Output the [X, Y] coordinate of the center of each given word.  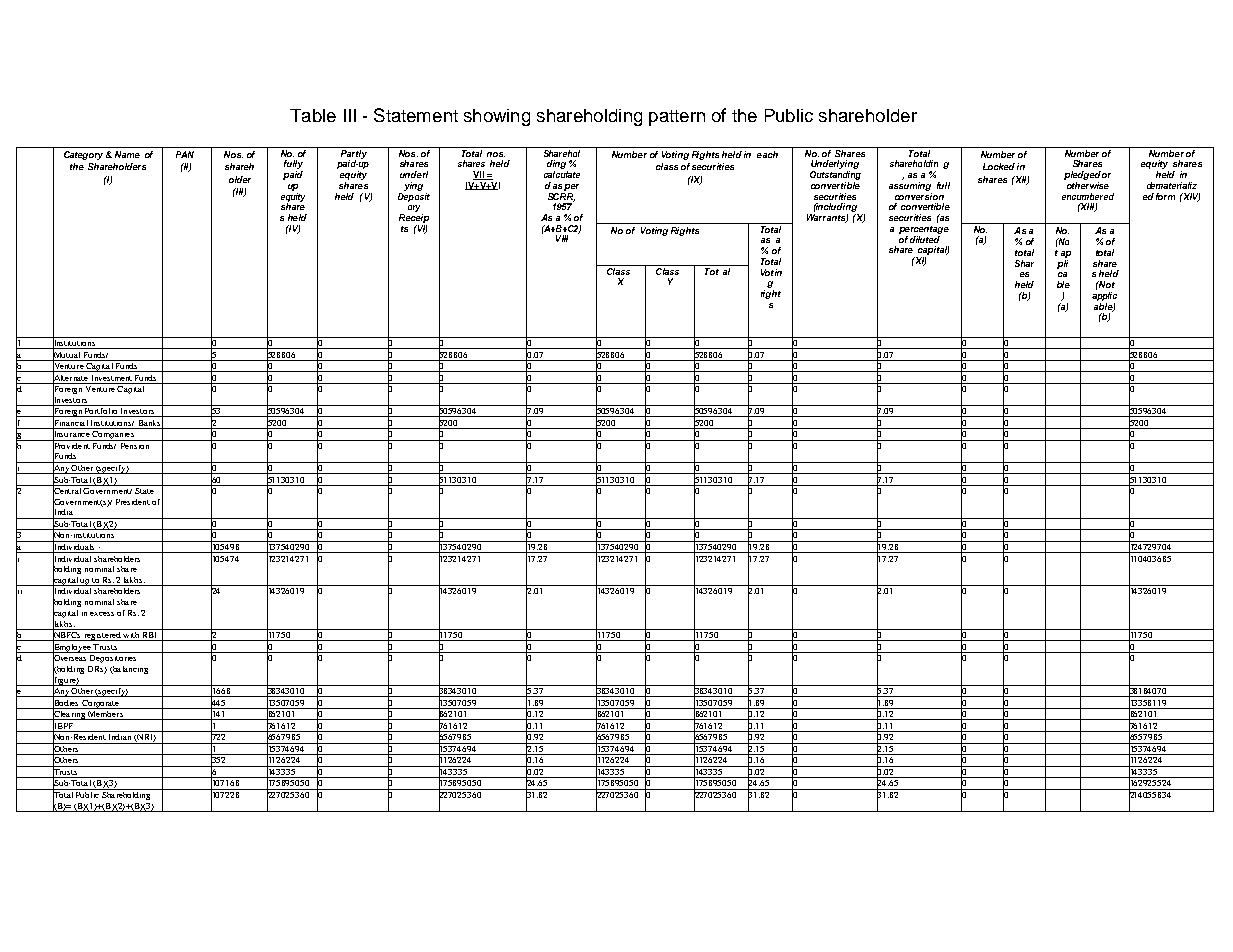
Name [127, 154]
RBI [150, 636]
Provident [71, 445]
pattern [677, 118]
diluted [925, 238]
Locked [999, 166]
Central [67, 491]
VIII [562, 238]
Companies [113, 434]
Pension [135, 444]
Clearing [69, 715]
